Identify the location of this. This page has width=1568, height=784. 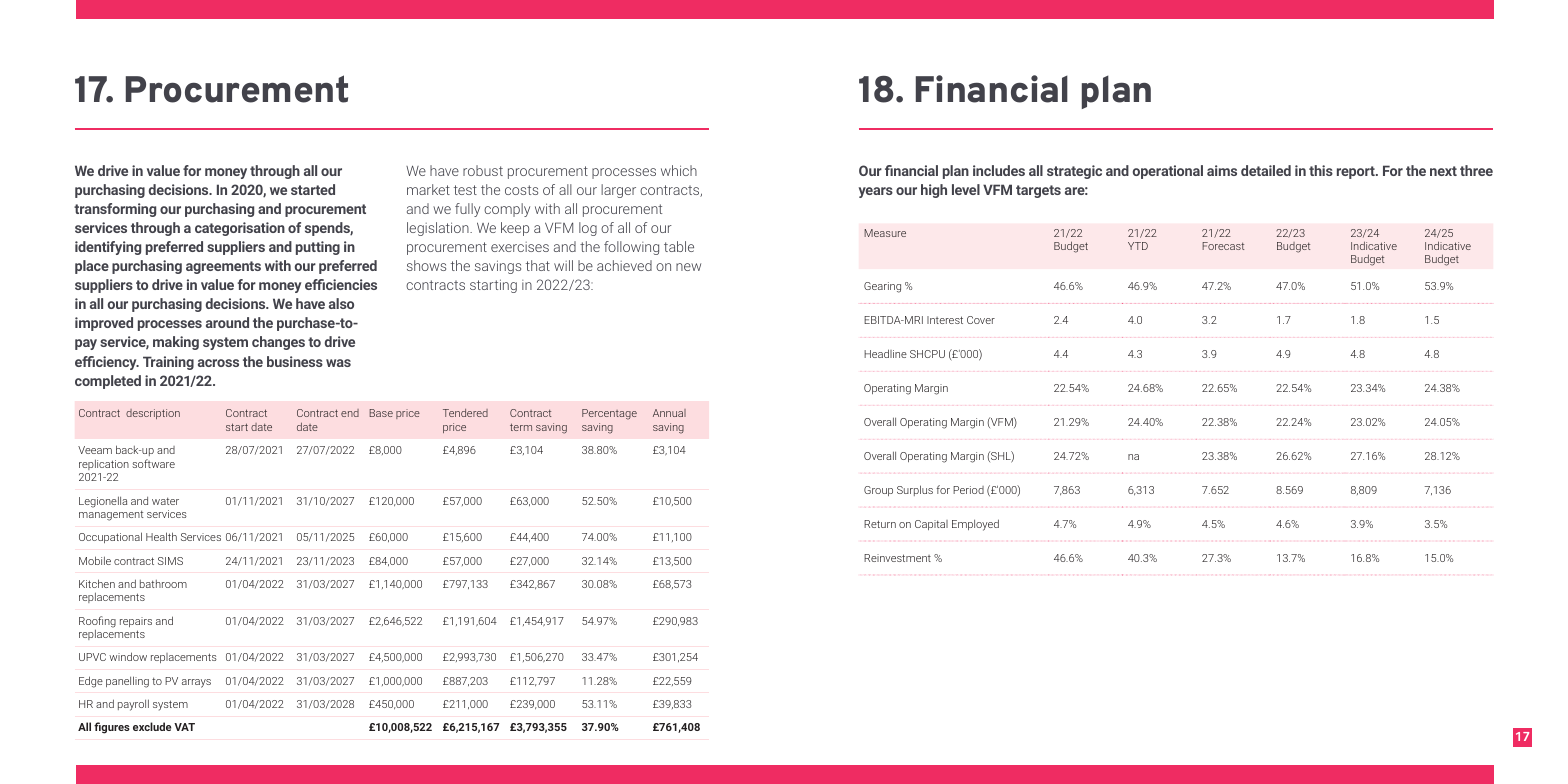
(1321, 170).
